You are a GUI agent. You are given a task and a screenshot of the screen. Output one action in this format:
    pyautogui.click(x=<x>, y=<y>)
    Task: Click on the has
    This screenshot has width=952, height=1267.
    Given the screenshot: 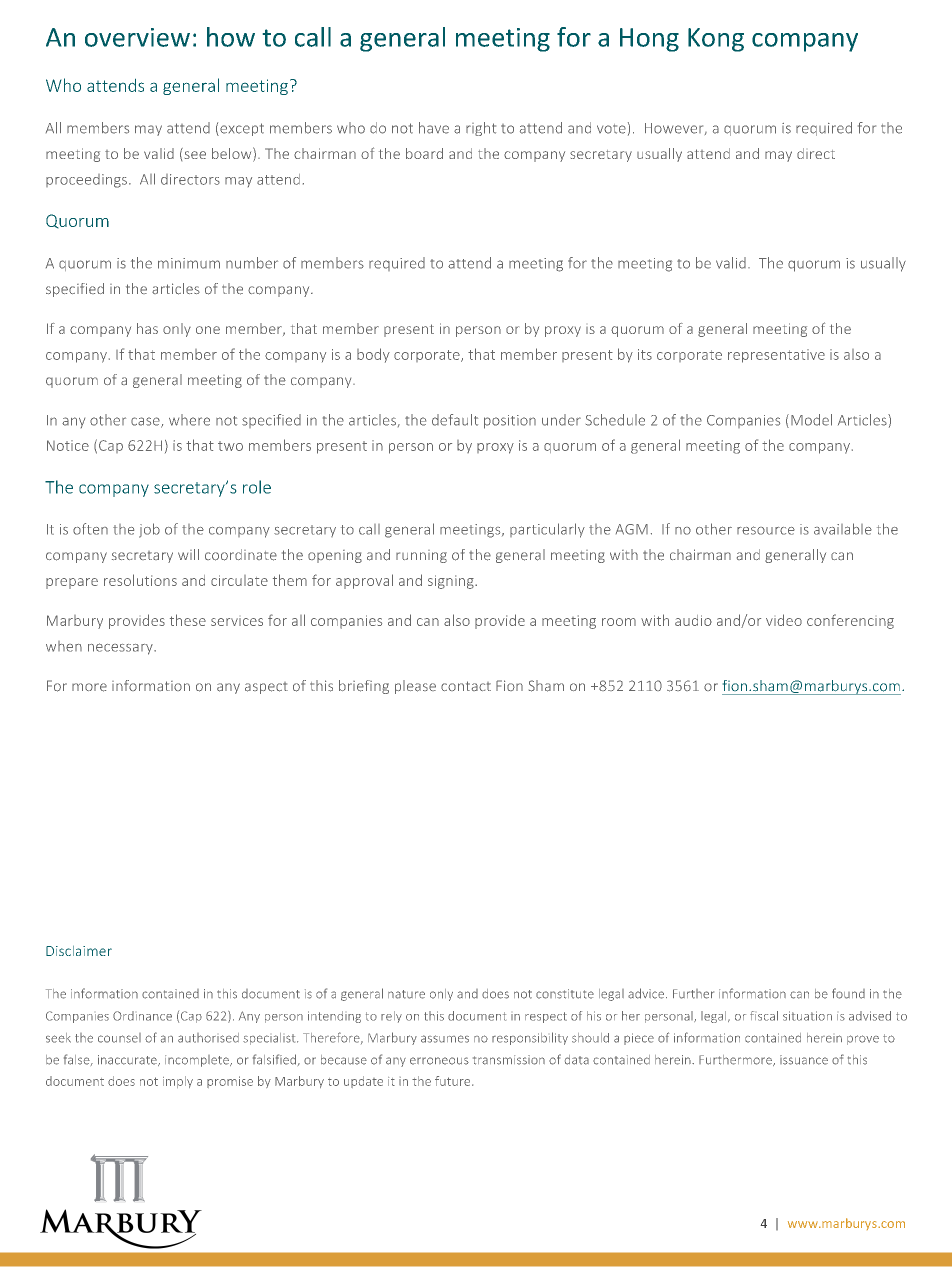 What is the action you would take?
    pyautogui.click(x=147, y=328)
